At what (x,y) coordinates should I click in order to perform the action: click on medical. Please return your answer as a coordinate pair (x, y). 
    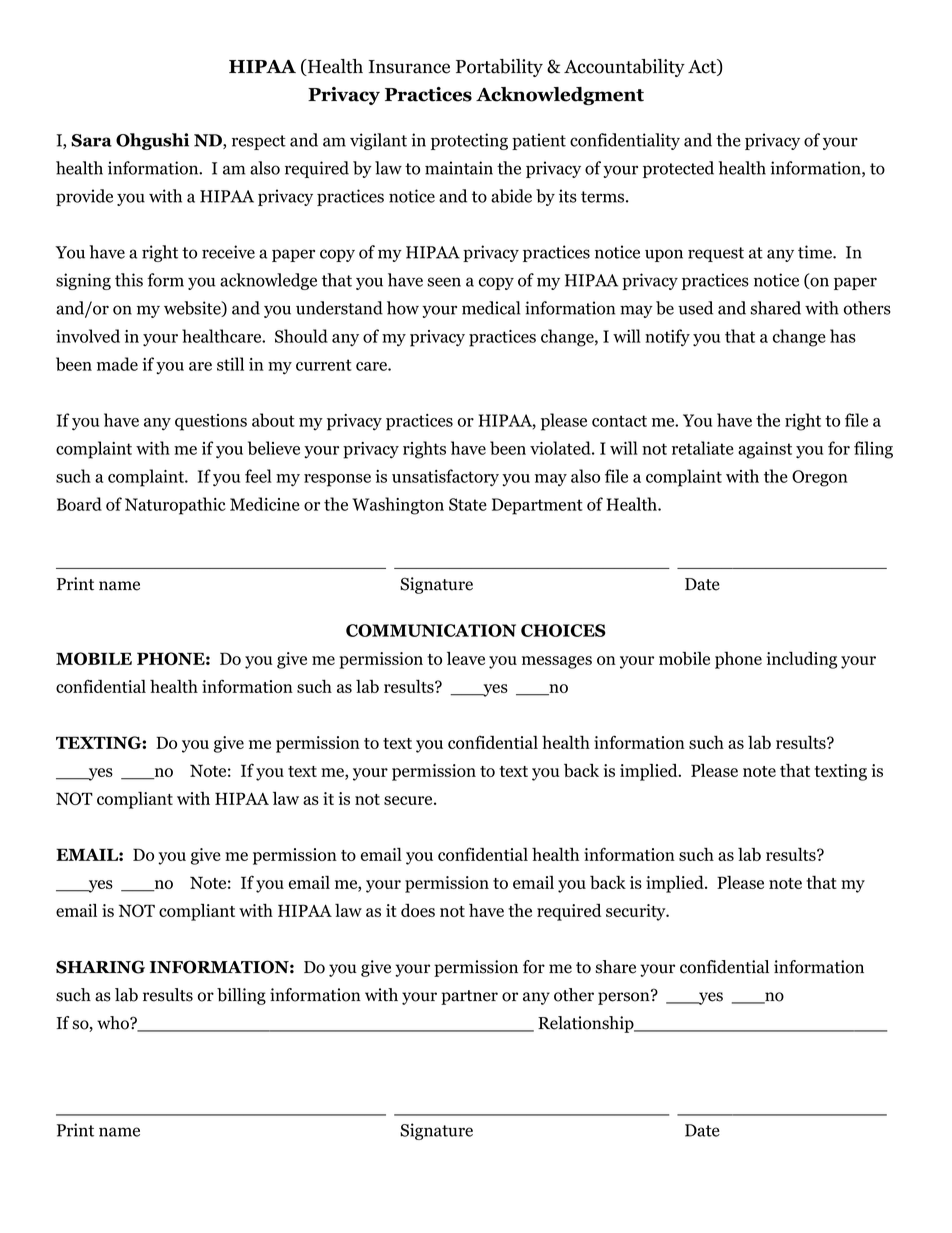
    Looking at the image, I should click on (491, 308).
